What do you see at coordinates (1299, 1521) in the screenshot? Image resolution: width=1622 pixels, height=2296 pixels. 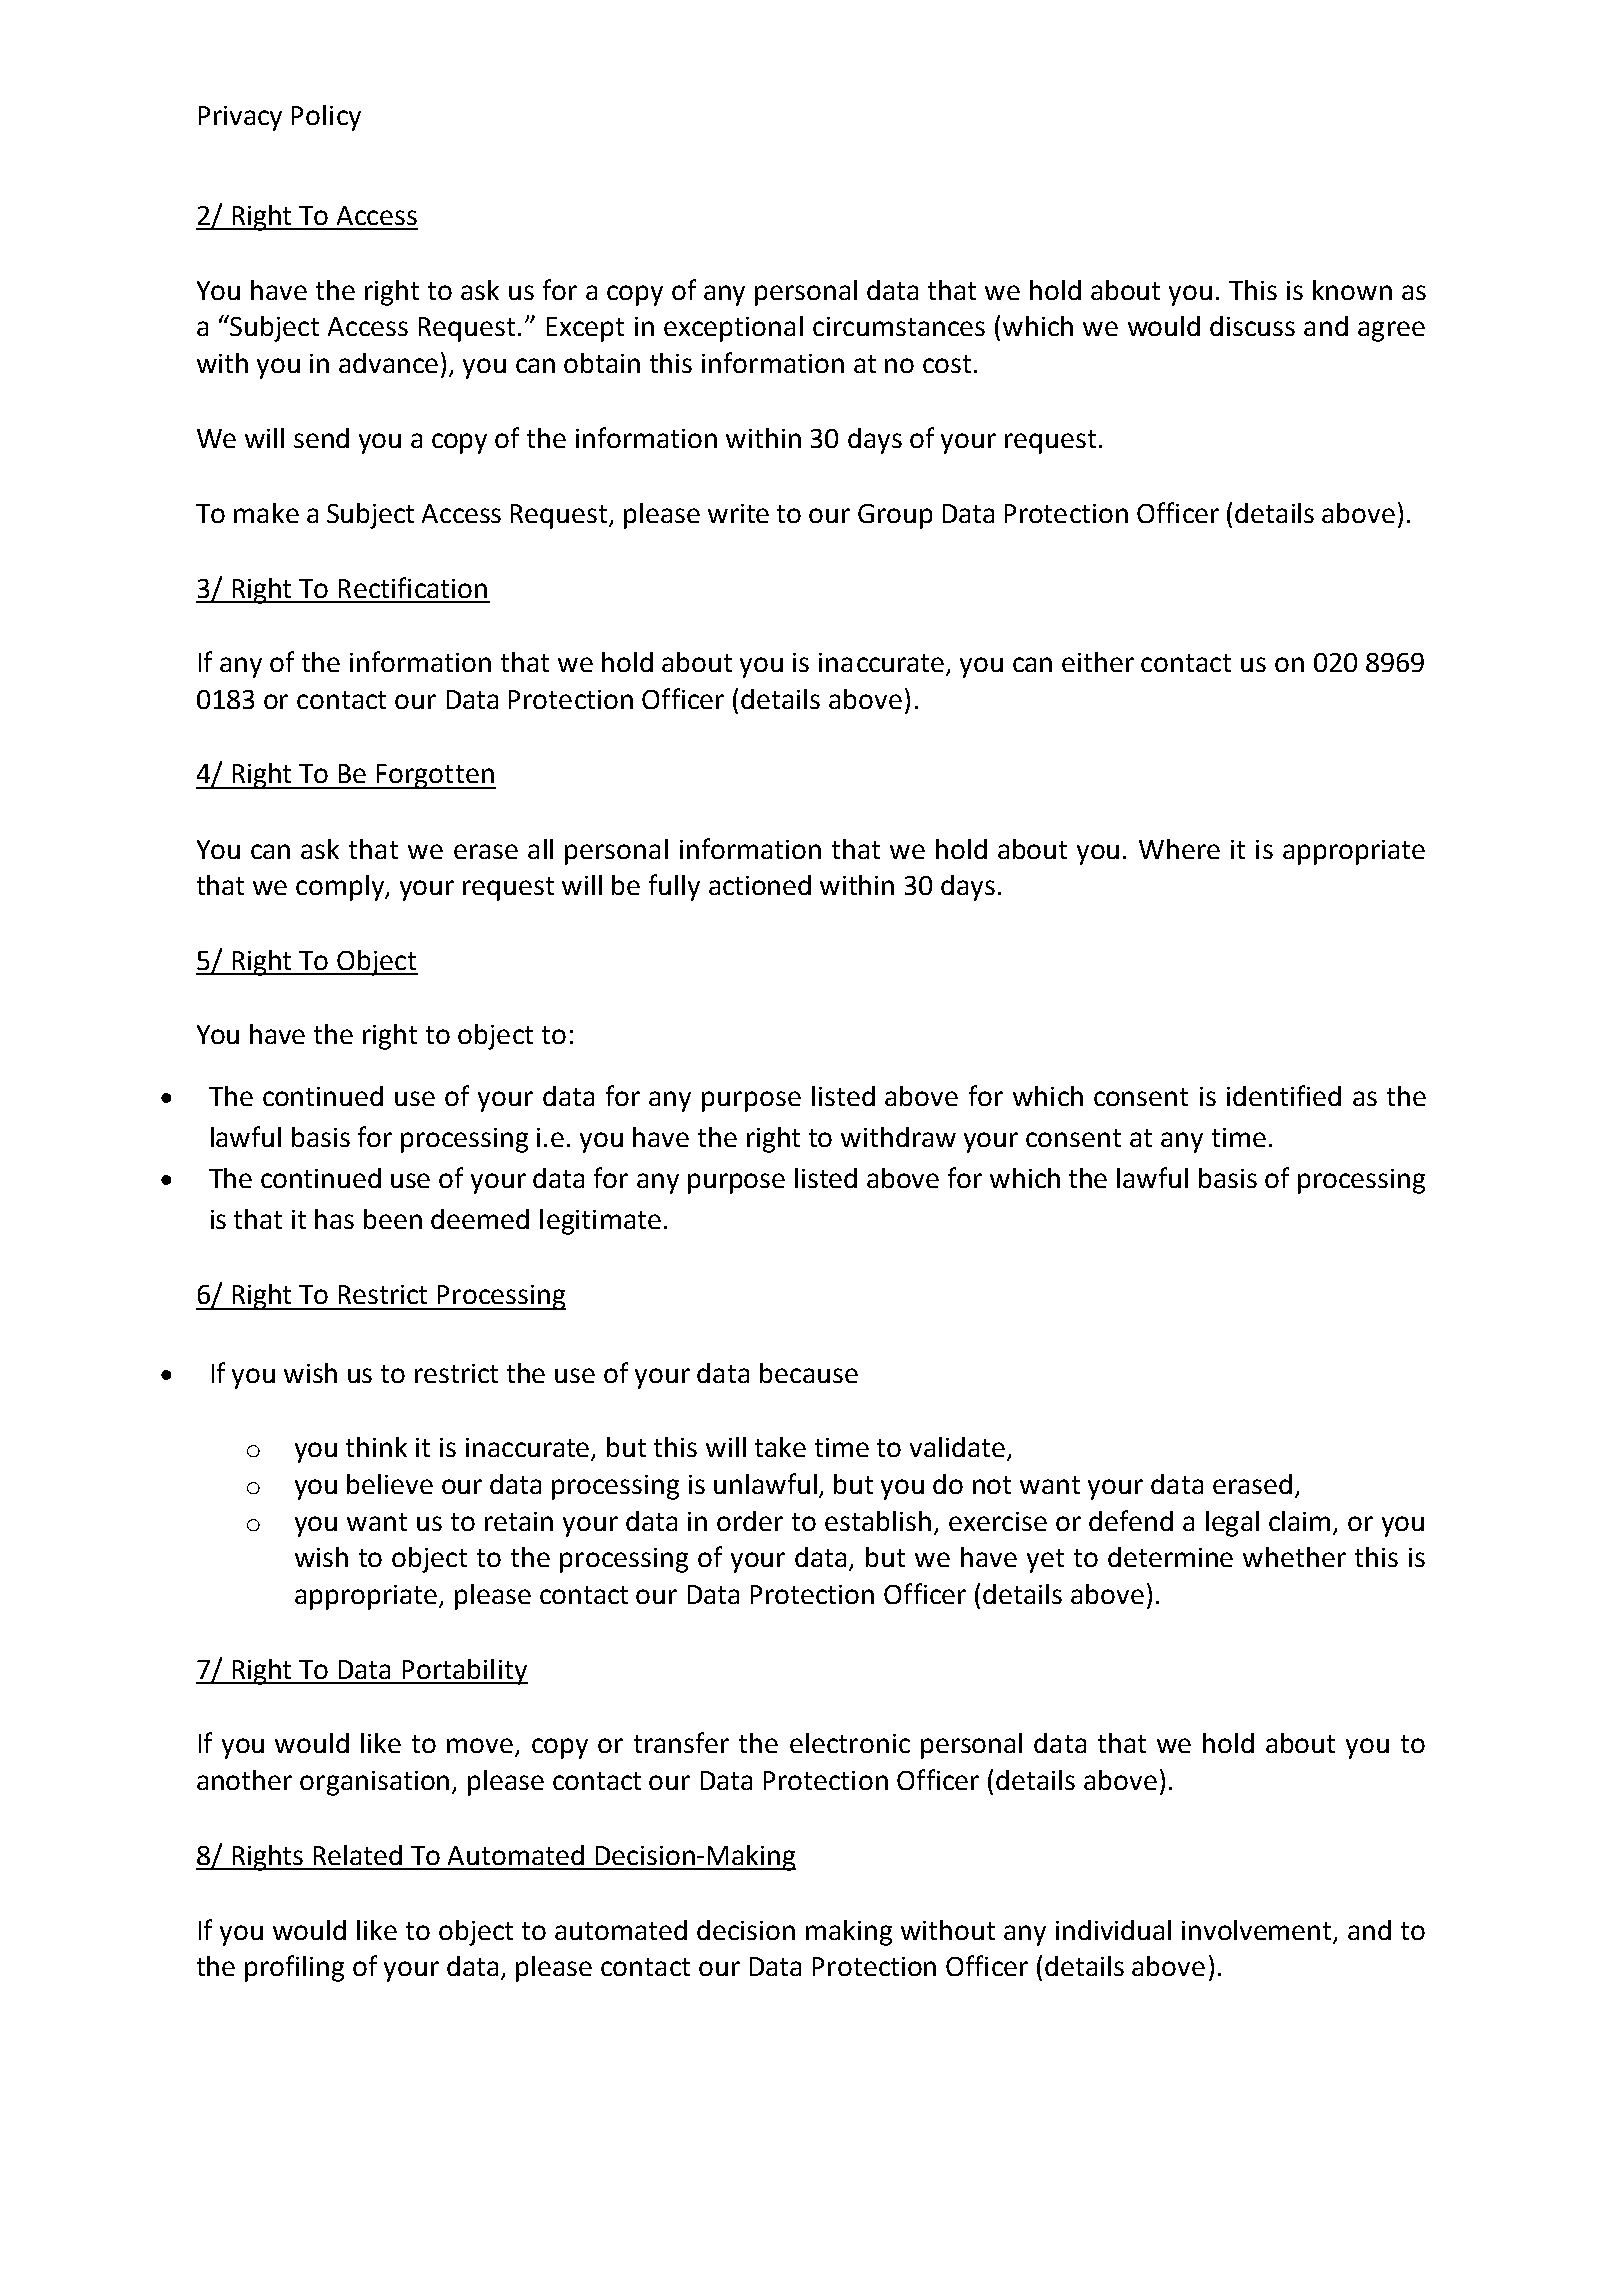 I see `claim` at bounding box center [1299, 1521].
